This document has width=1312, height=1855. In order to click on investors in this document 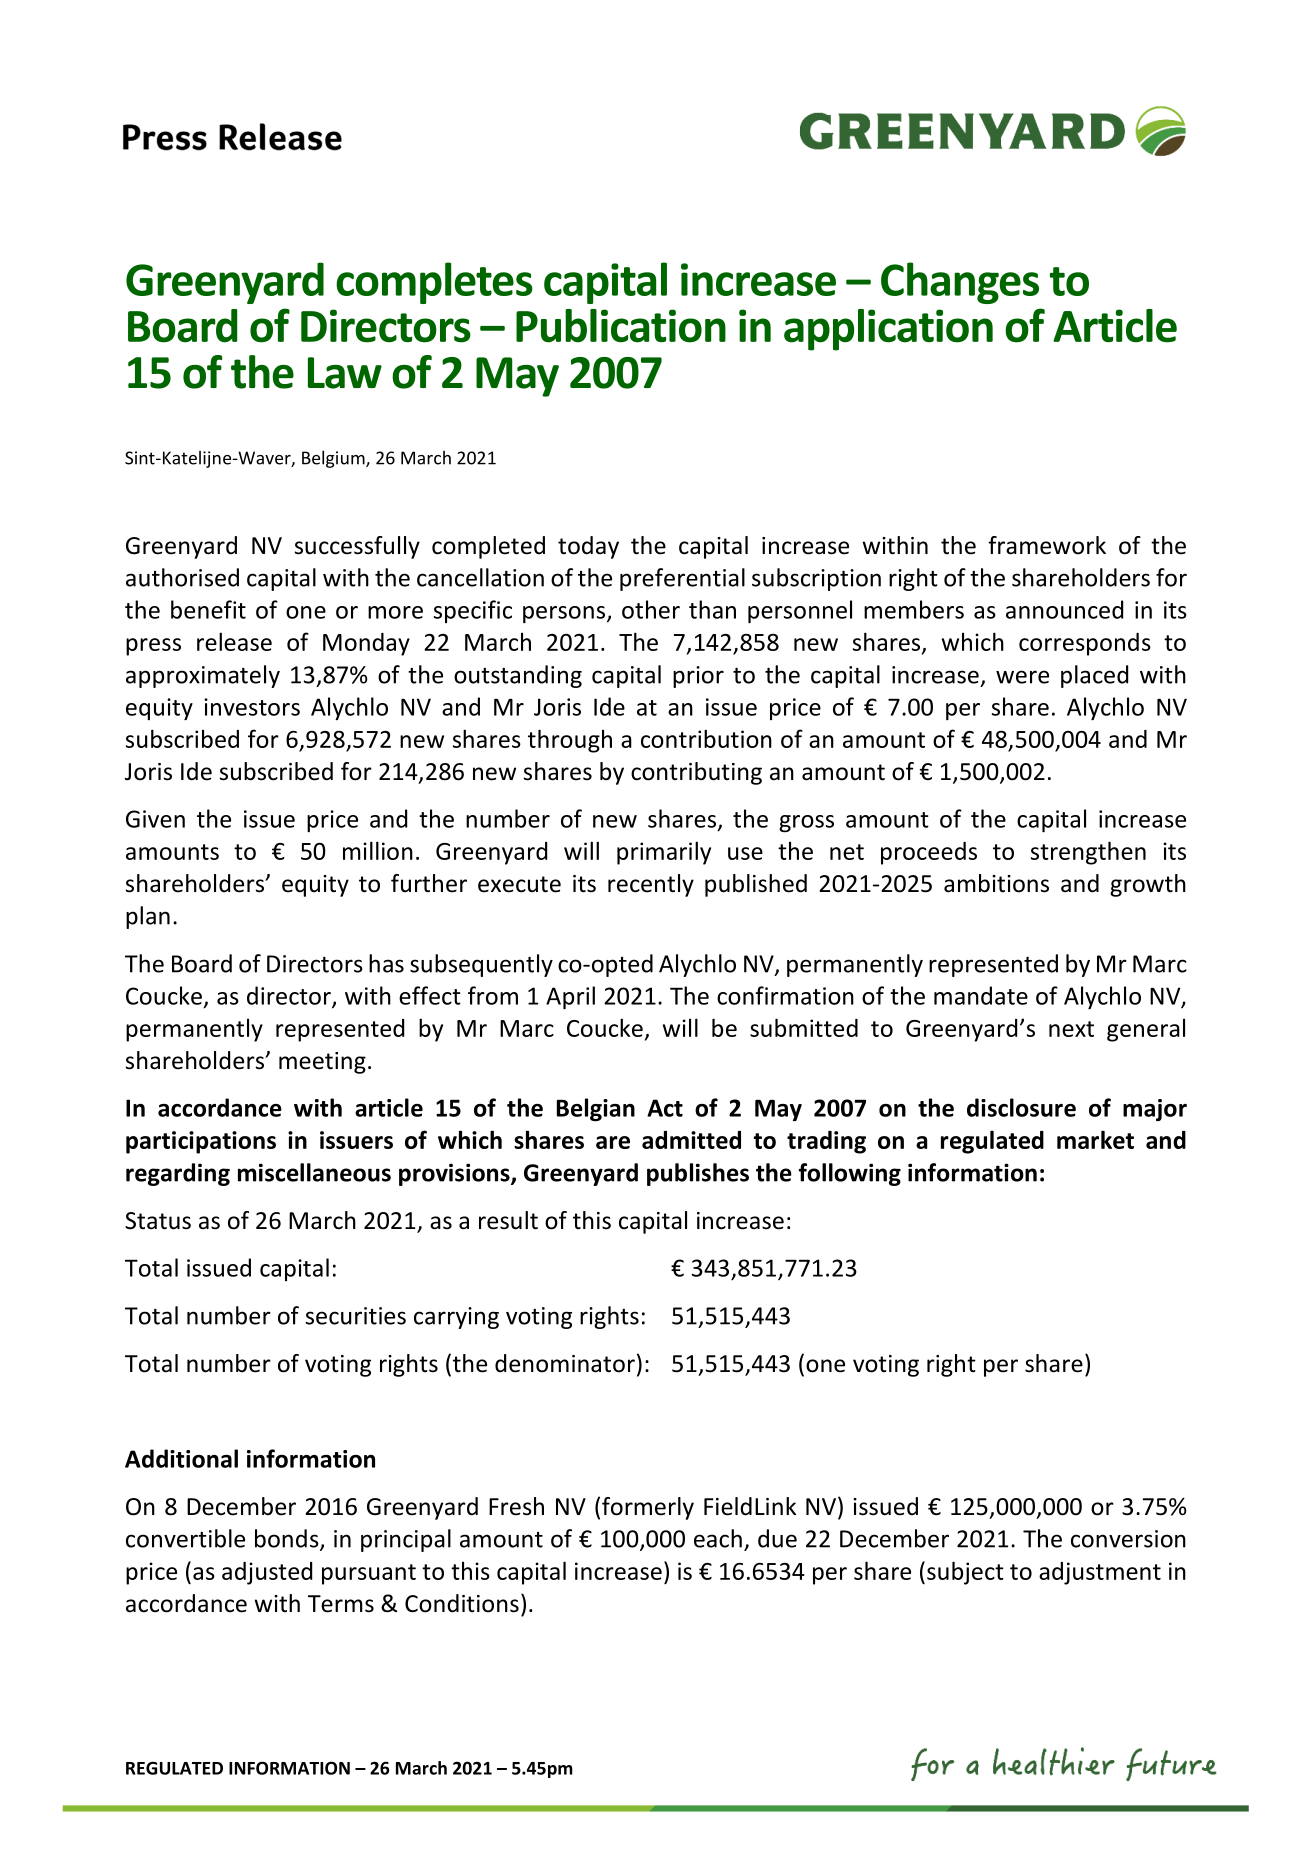, I will do `click(252, 707)`.
